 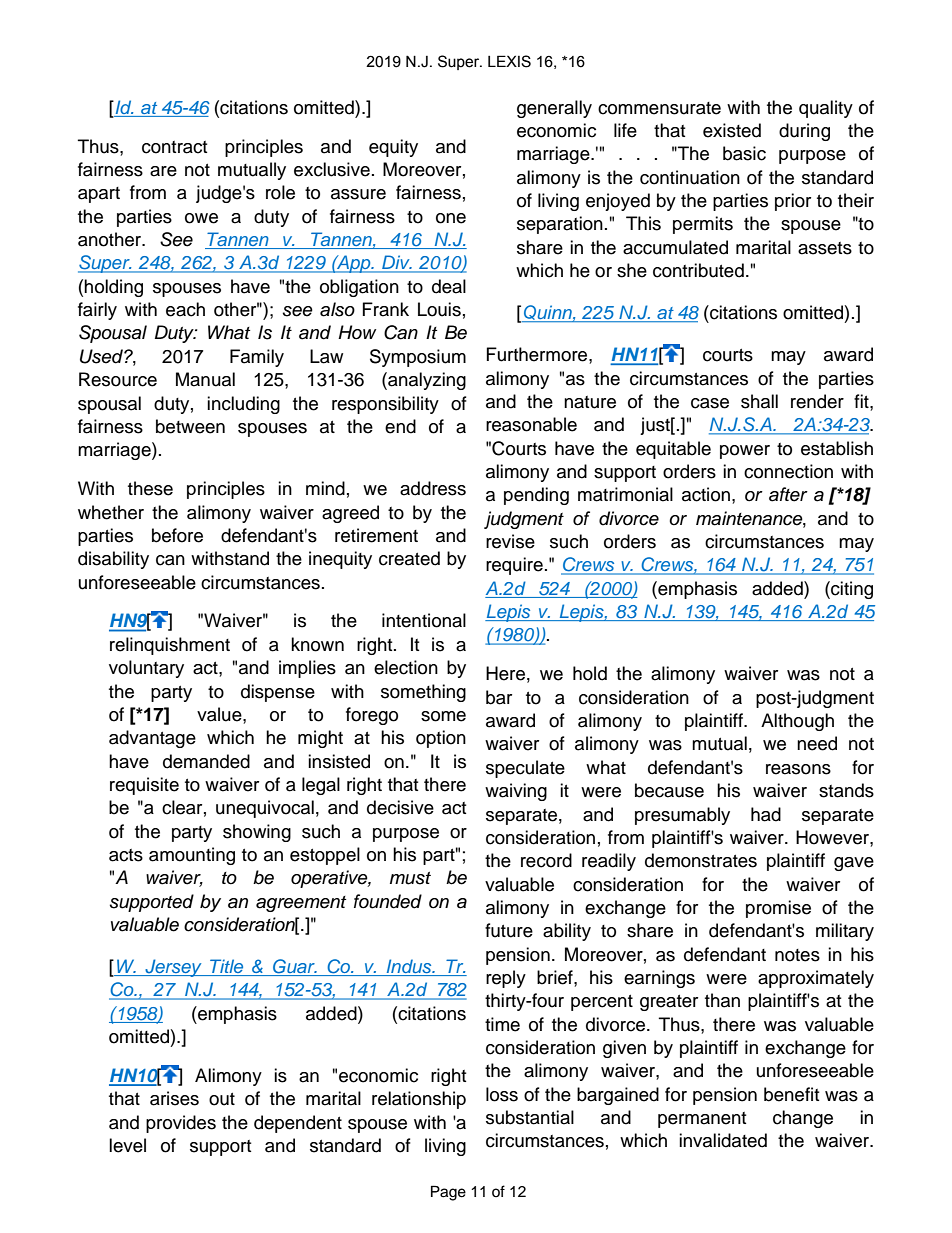 What do you see at coordinates (174, 147) in the document?
I see `contract` at bounding box center [174, 147].
